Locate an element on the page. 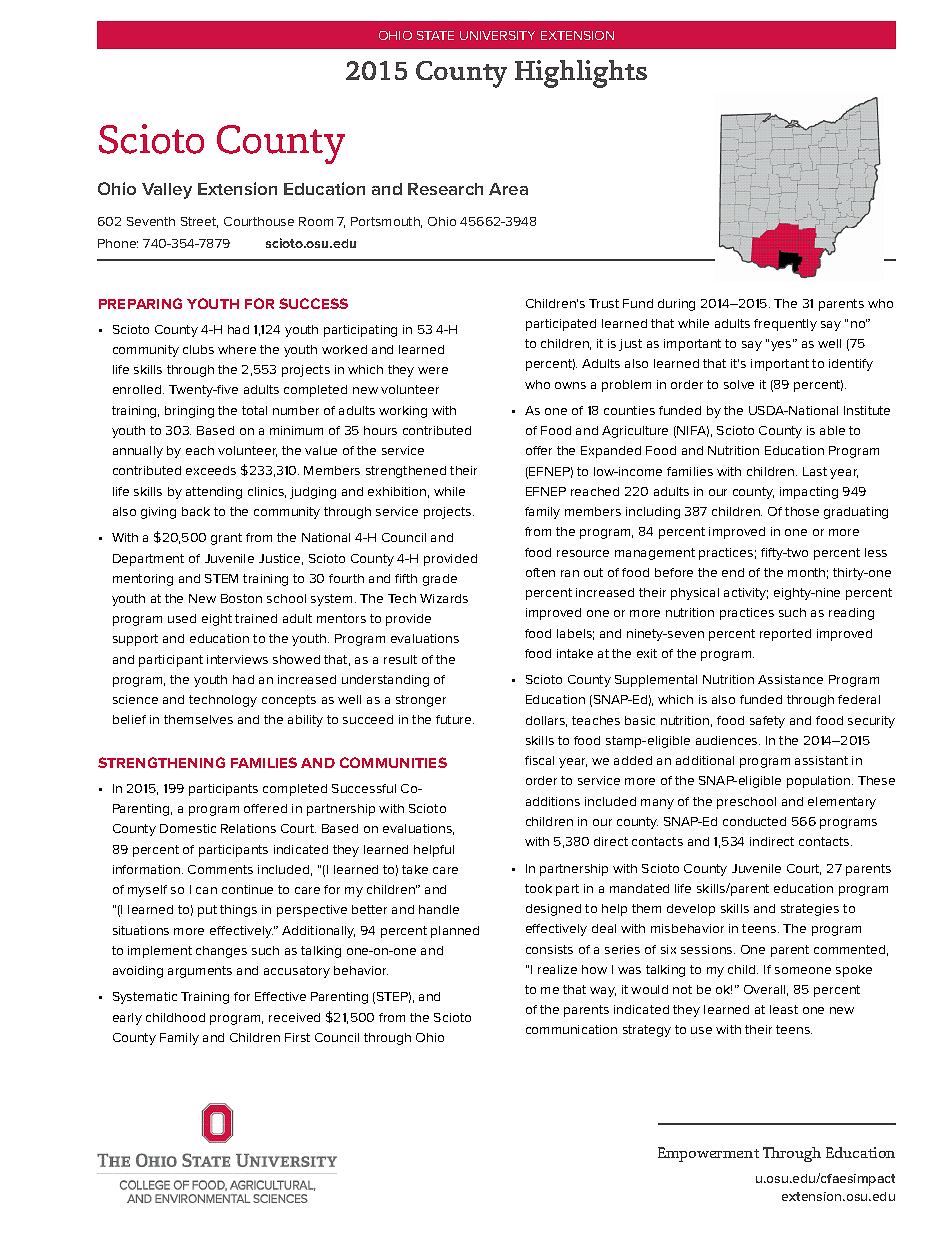 Image resolution: width=952 pixels, height=1233 pixels. often is located at coordinates (540, 572).
